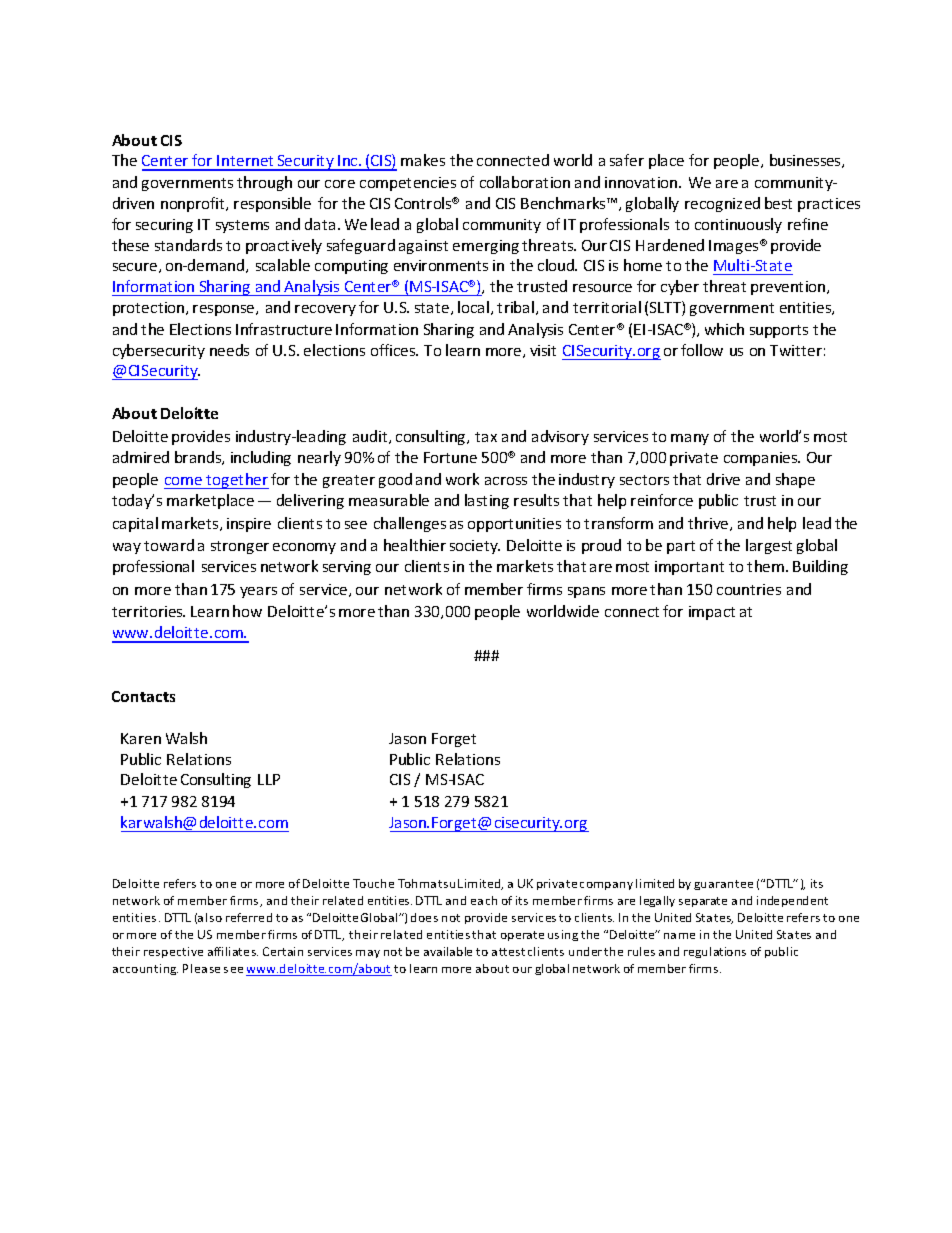 This page has height=1233, width=952. Describe the element at coordinates (272, 204) in the page. I see `responsible` at that location.
